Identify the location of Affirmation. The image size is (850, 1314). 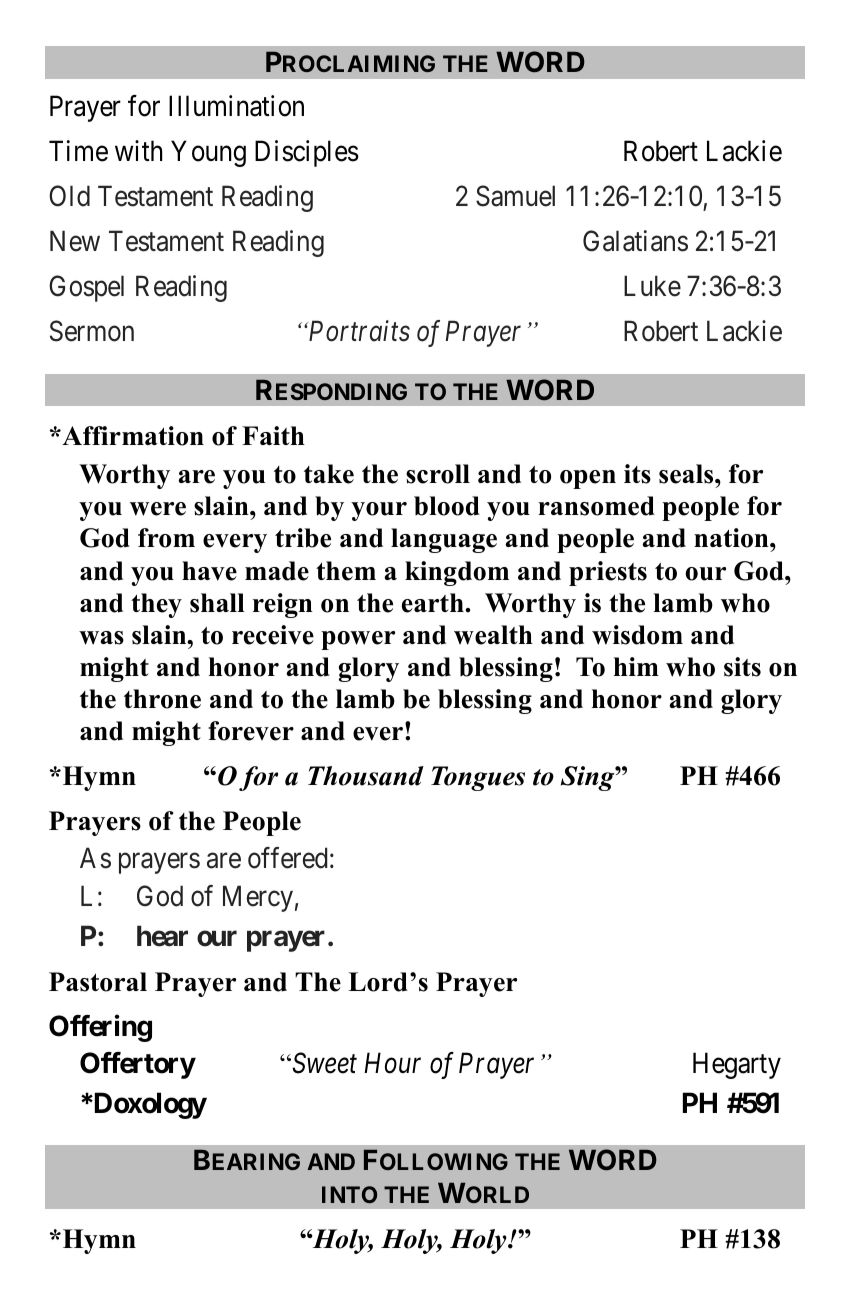
(132, 436).
